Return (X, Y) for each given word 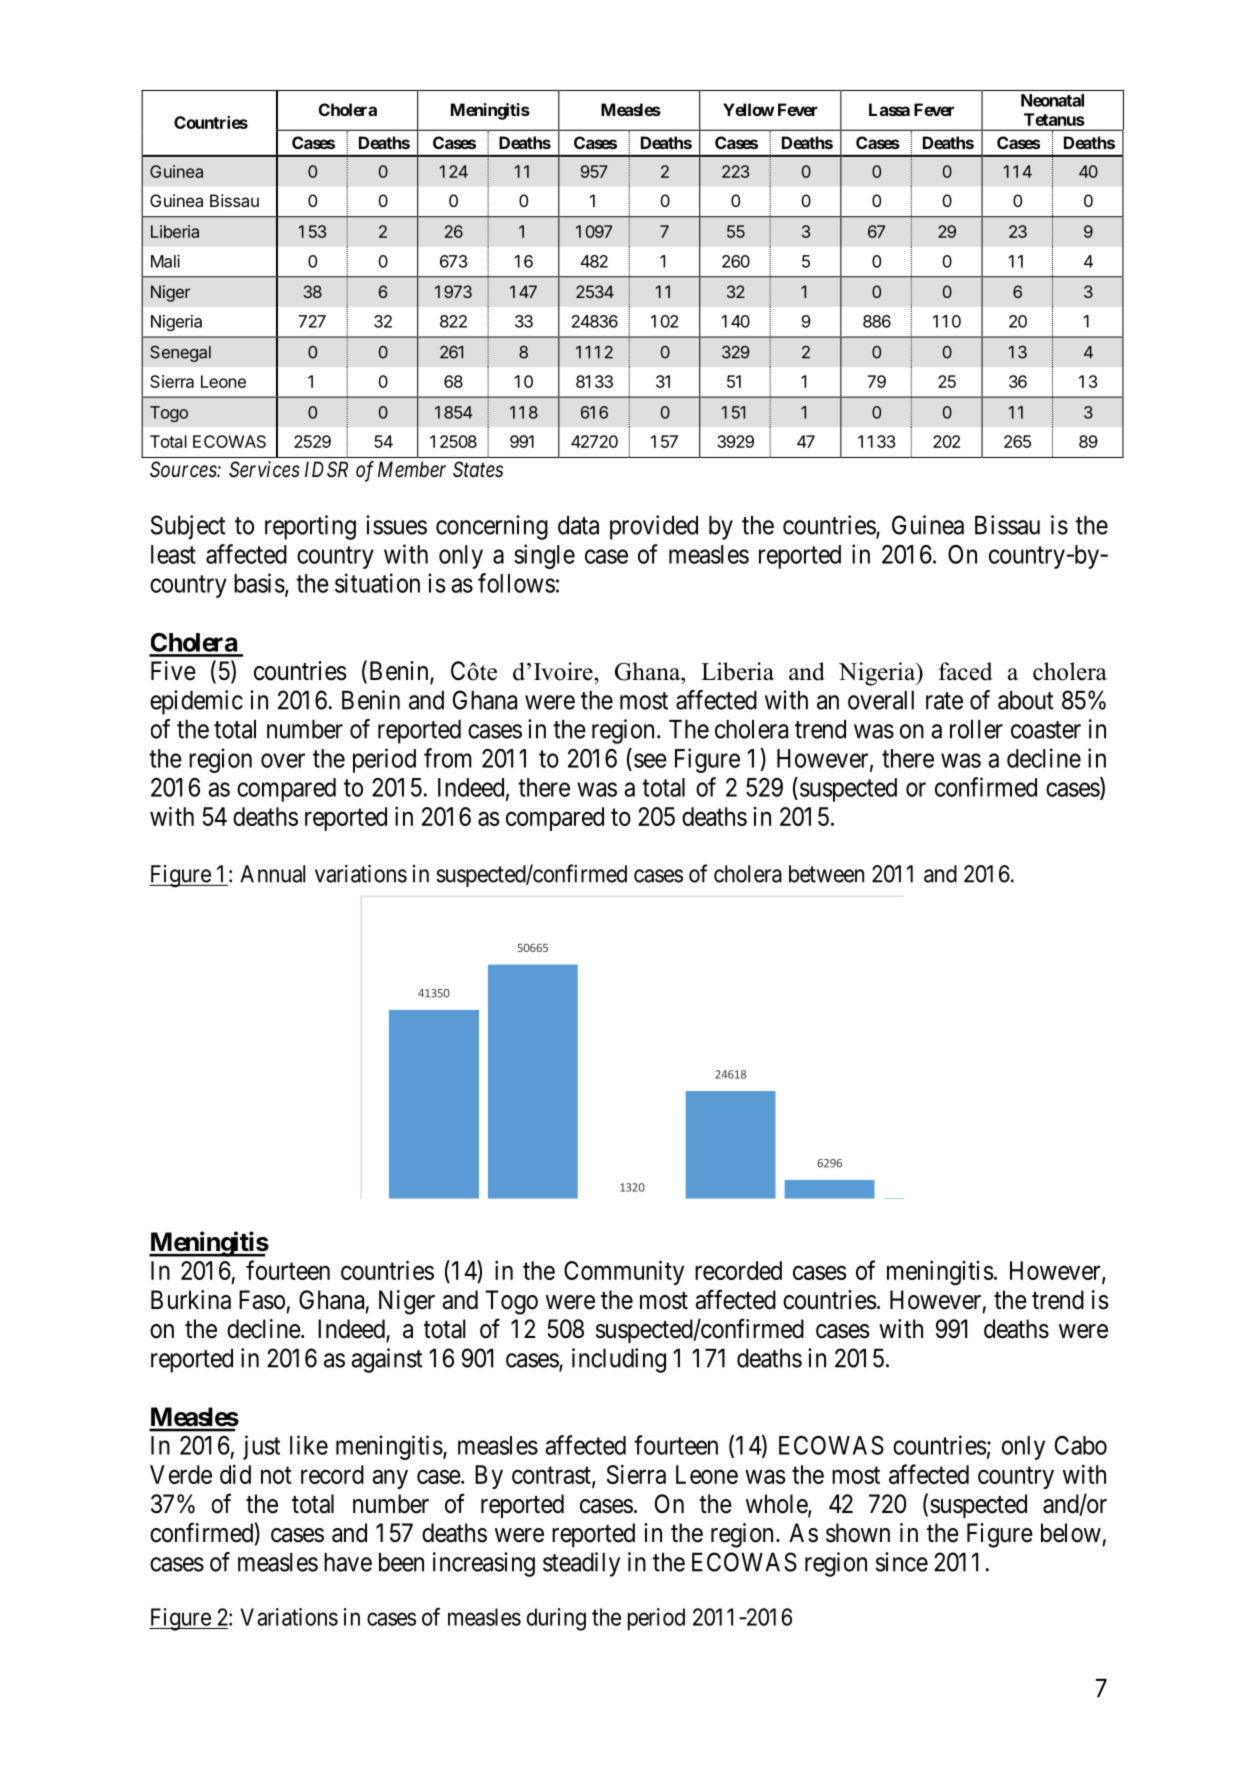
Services (264, 469)
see (650, 760)
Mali (165, 261)
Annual (272, 874)
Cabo (1081, 1445)
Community (624, 1273)
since (902, 1562)
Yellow (748, 109)
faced (965, 671)
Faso (262, 1300)
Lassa (889, 109)
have (348, 1562)
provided (654, 527)
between (826, 874)
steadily (581, 1564)
